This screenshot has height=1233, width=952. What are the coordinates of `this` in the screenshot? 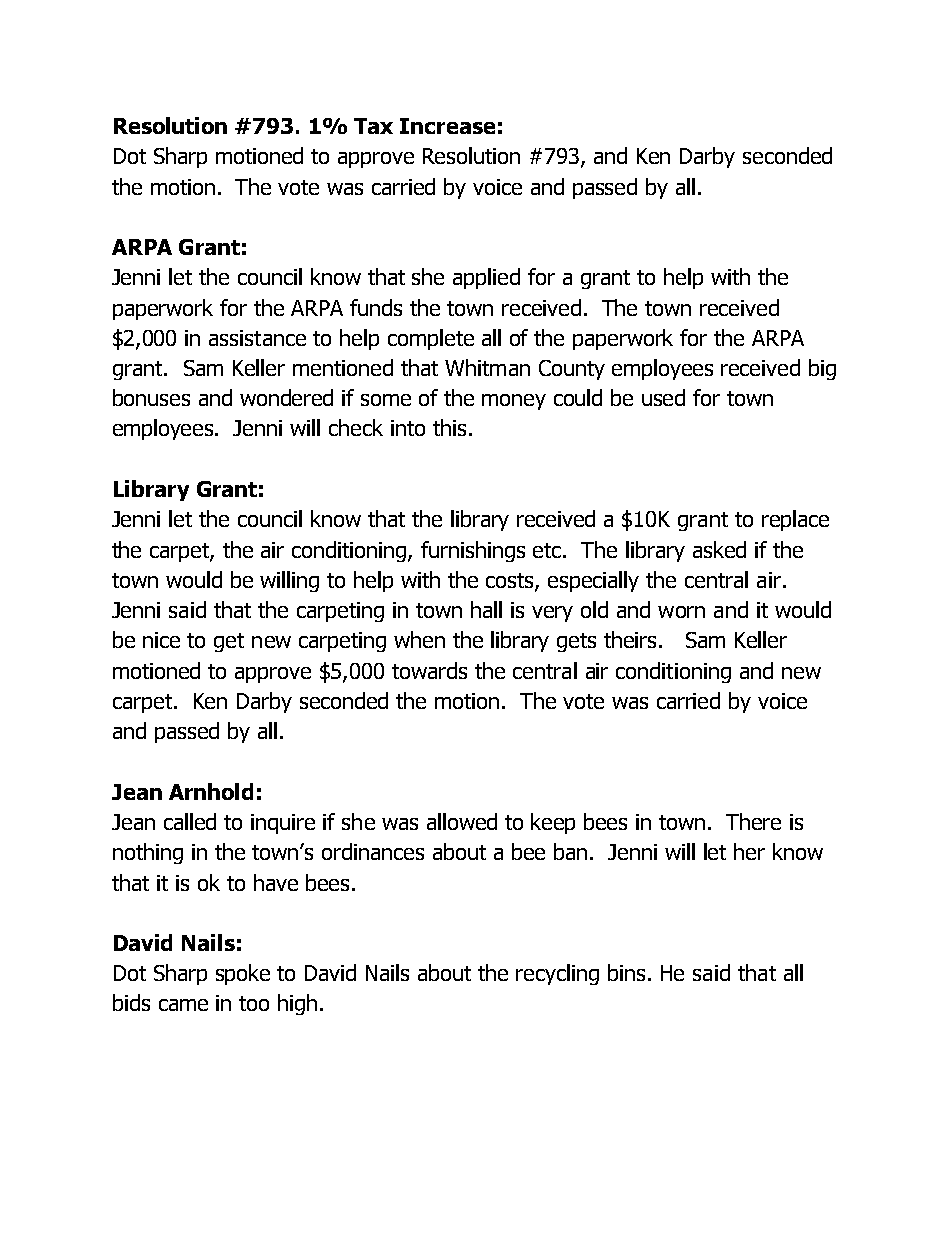 It's located at (449, 427).
